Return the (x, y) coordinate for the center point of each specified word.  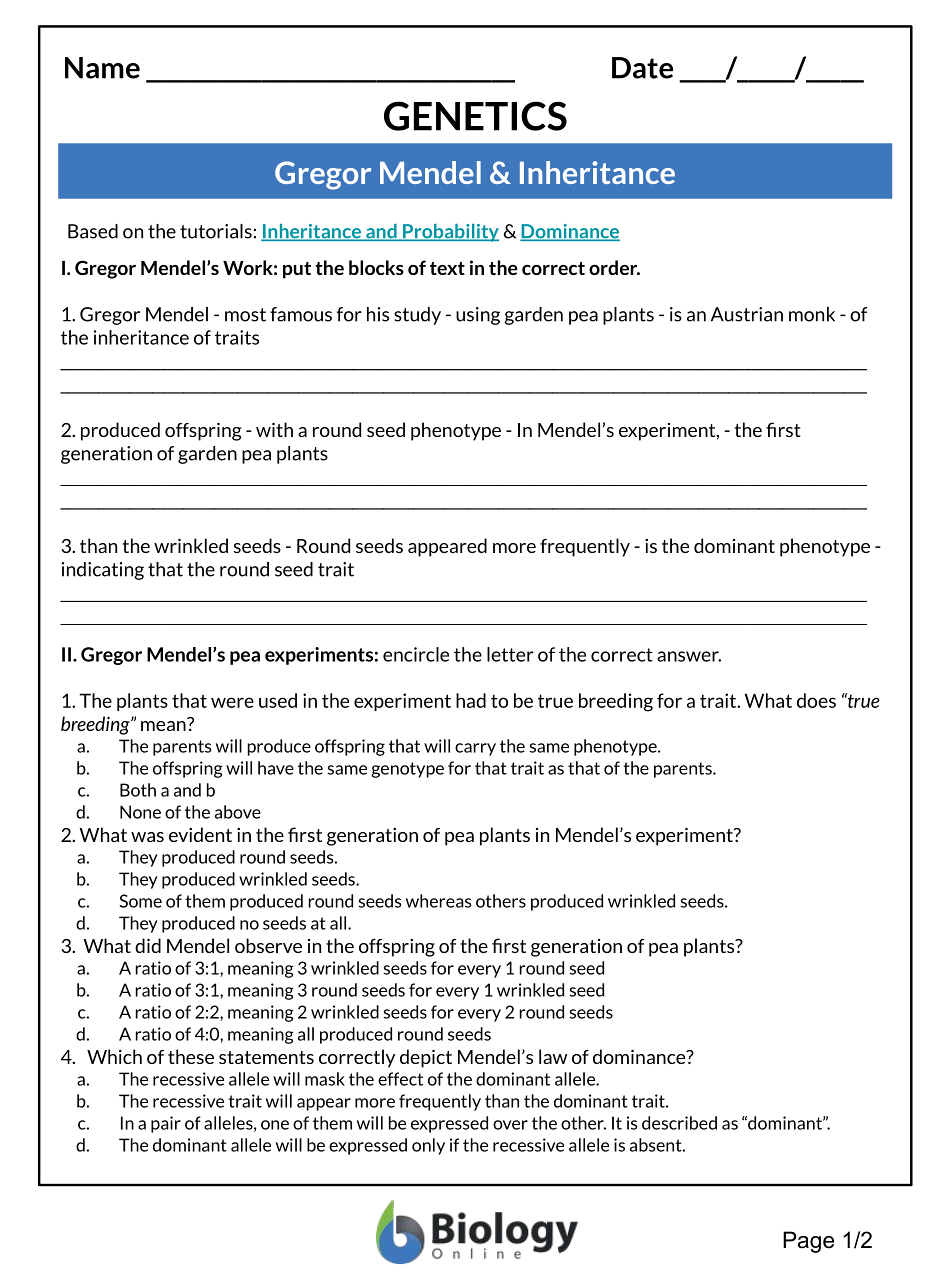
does (816, 700)
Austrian (747, 314)
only (428, 1146)
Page (808, 1242)
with (274, 429)
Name (102, 68)
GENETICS (475, 116)
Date (642, 68)
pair (166, 1124)
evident (200, 834)
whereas (438, 901)
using (478, 316)
